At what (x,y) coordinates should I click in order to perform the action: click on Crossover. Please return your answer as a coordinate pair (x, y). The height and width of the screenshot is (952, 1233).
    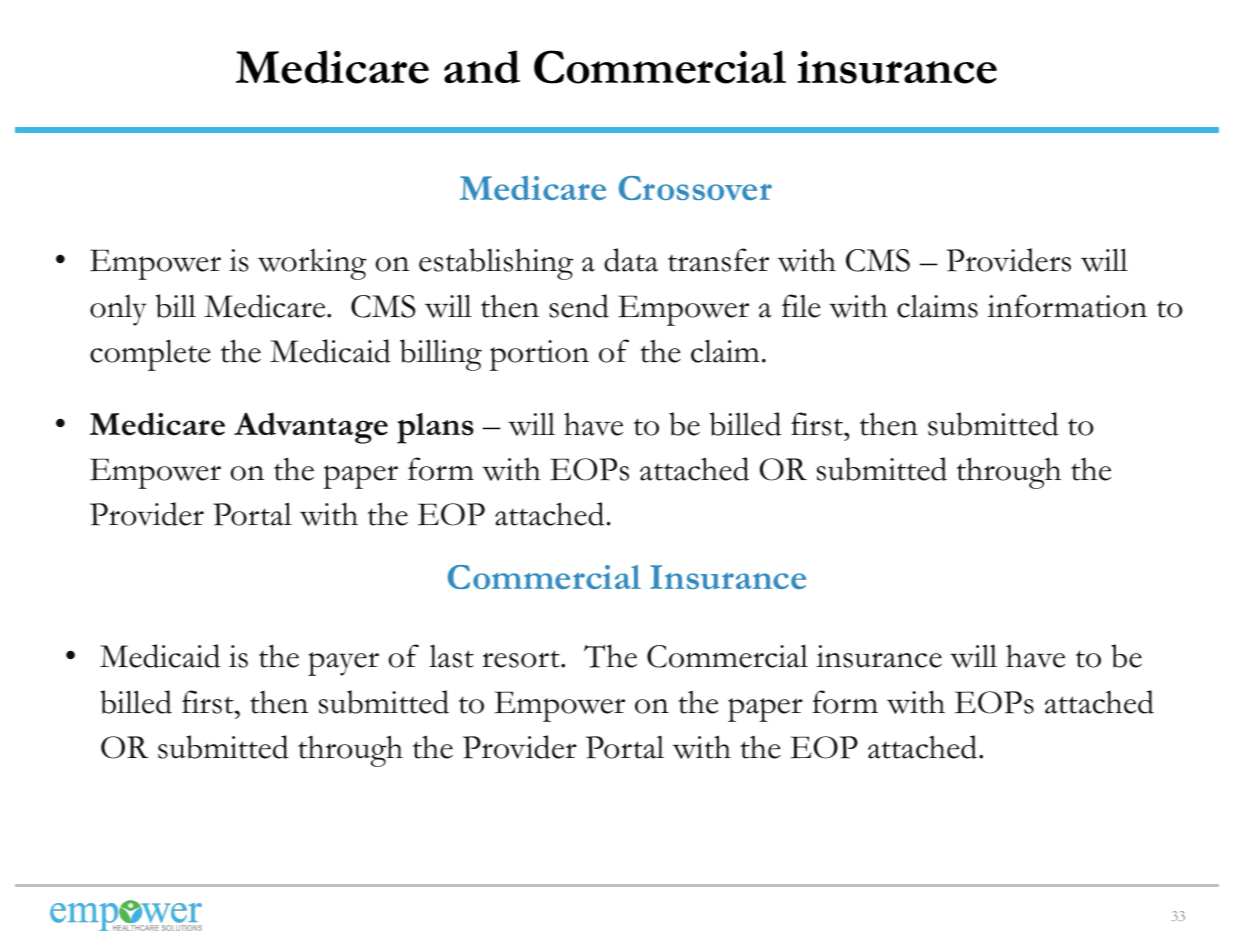
    Looking at the image, I should click on (695, 188).
